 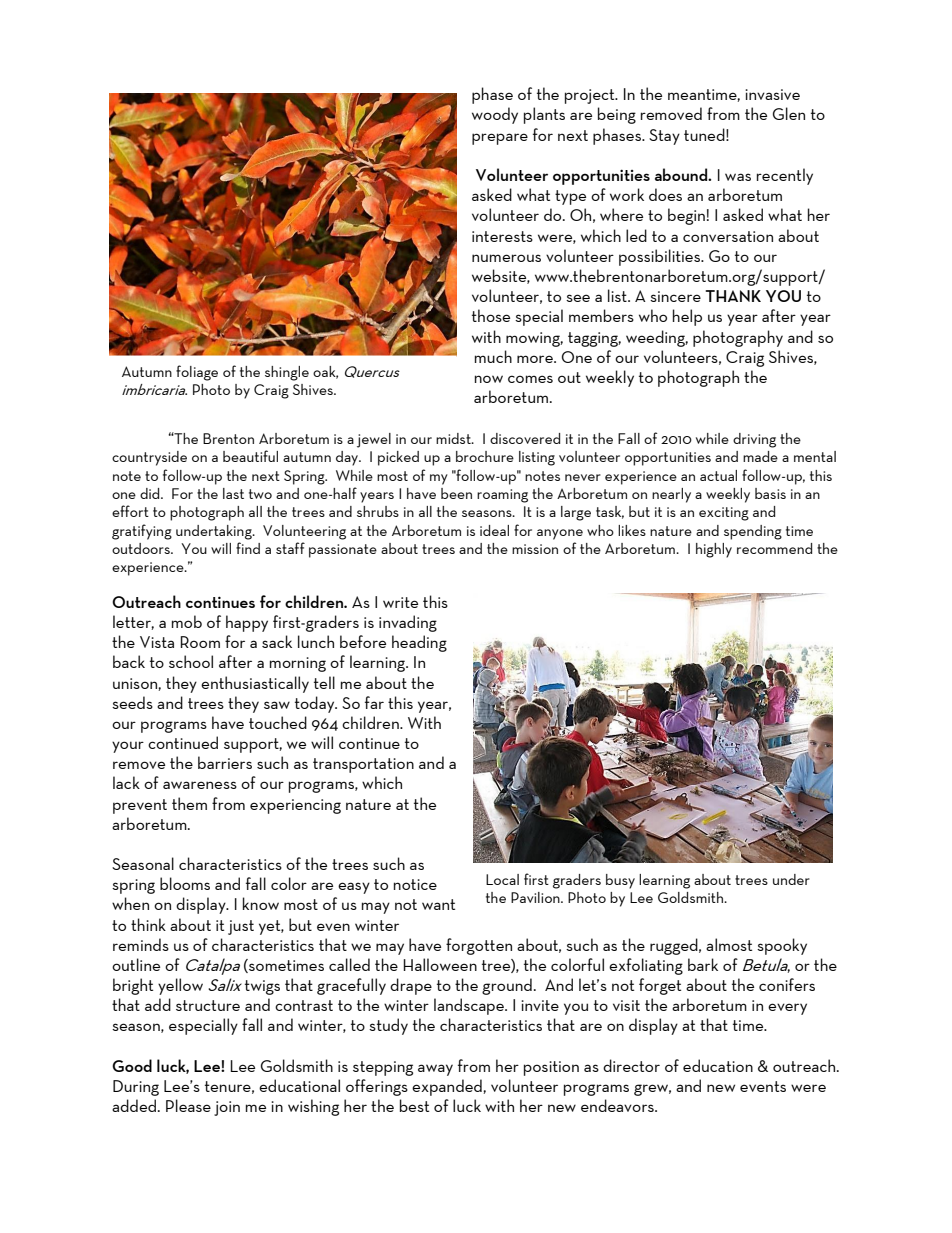 What do you see at coordinates (500, 139) in the screenshot?
I see `prepare` at bounding box center [500, 139].
